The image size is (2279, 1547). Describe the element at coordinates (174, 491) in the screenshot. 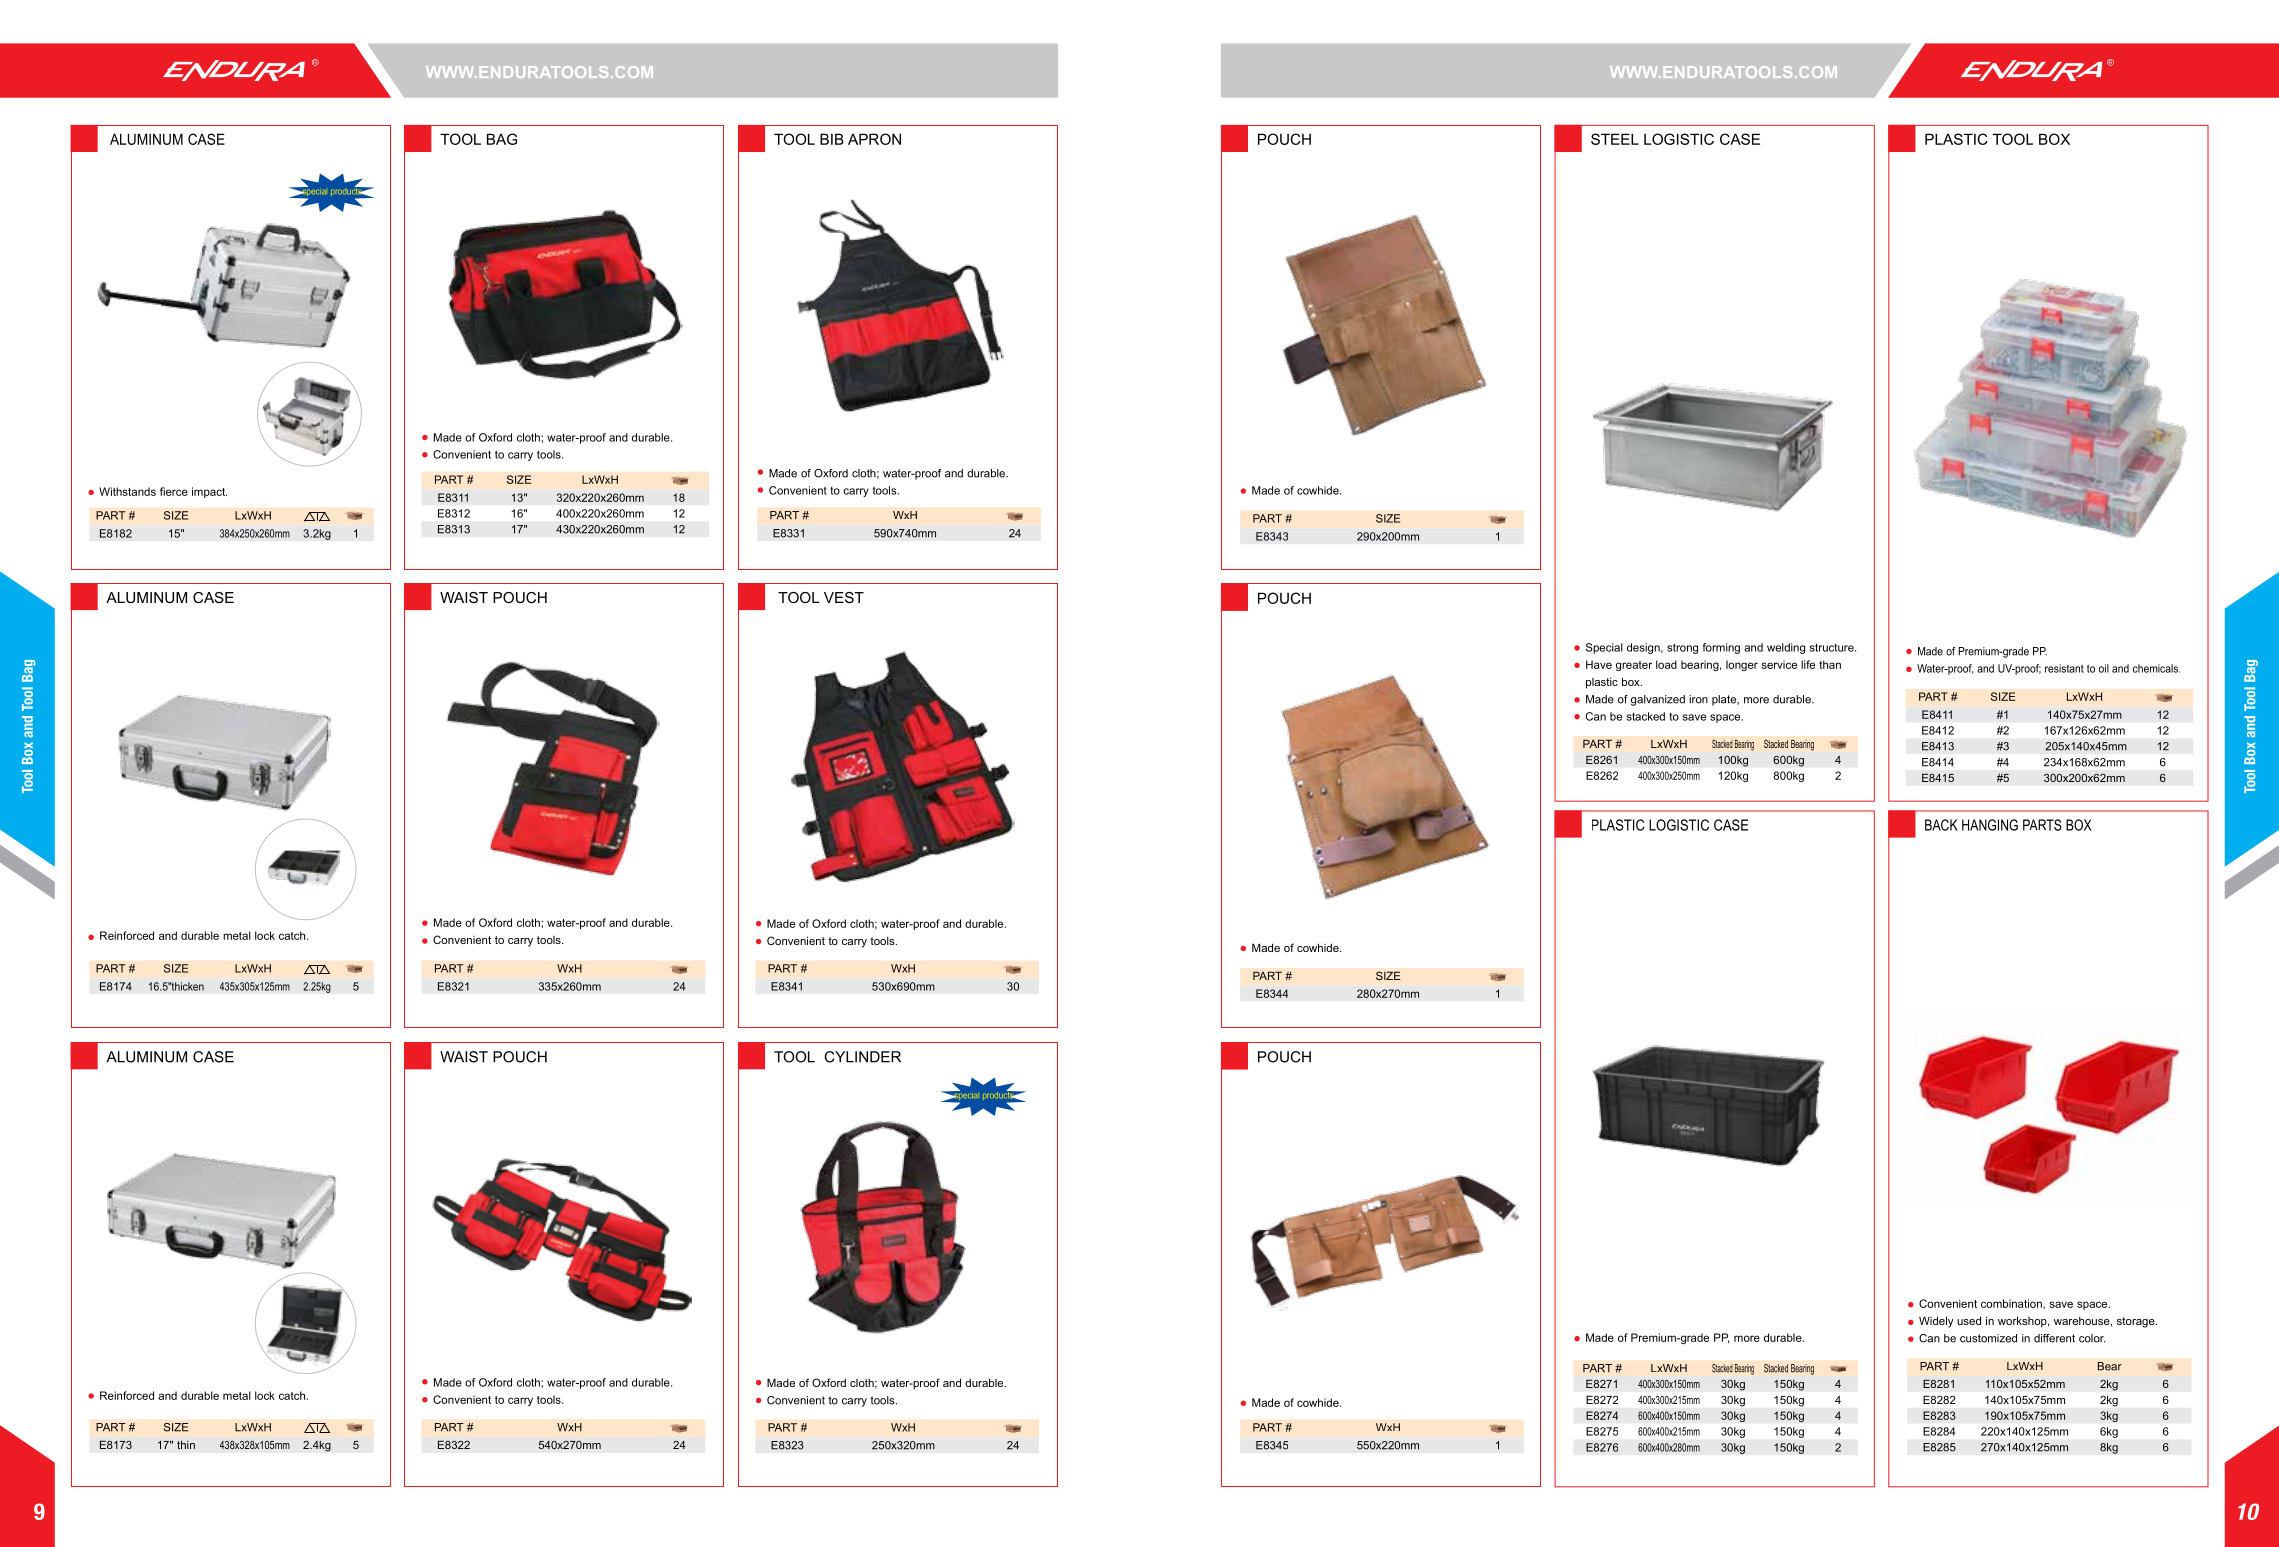

I see `fierce` at that location.
